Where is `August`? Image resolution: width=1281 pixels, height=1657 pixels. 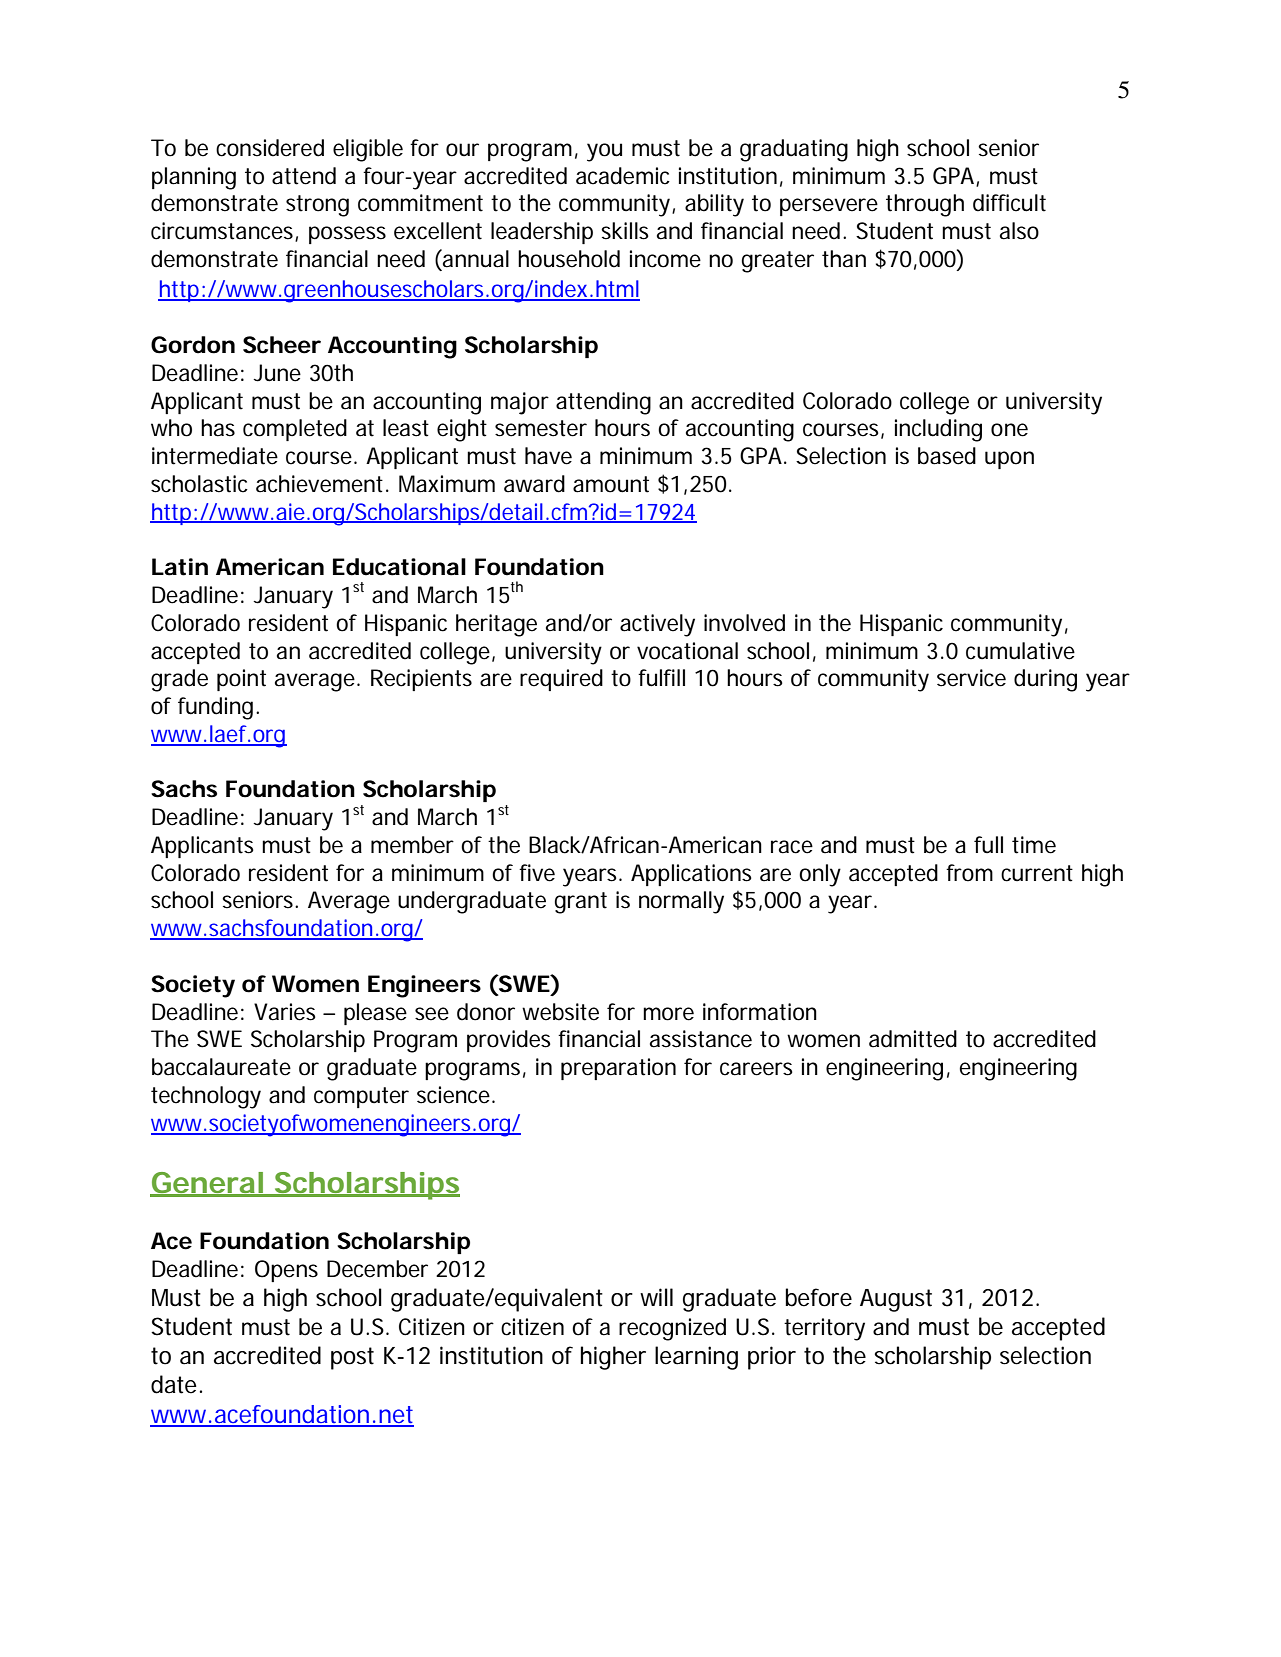 August is located at coordinates (896, 1300).
